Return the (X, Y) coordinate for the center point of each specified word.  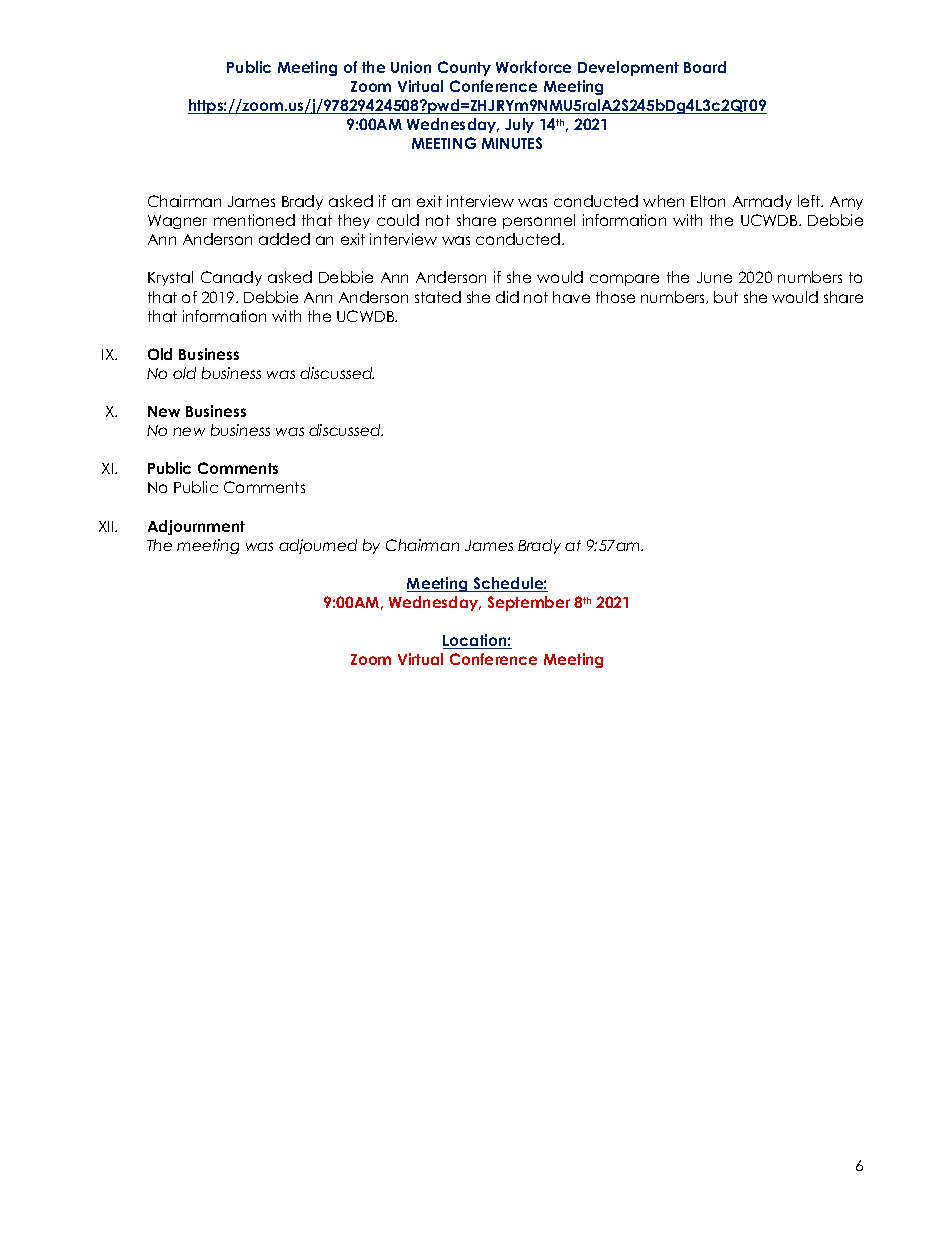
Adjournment (196, 527)
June (714, 277)
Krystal (170, 278)
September (529, 603)
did (507, 297)
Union (411, 67)
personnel (539, 221)
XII (107, 526)
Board (705, 67)
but (726, 297)
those (615, 297)
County (464, 68)
